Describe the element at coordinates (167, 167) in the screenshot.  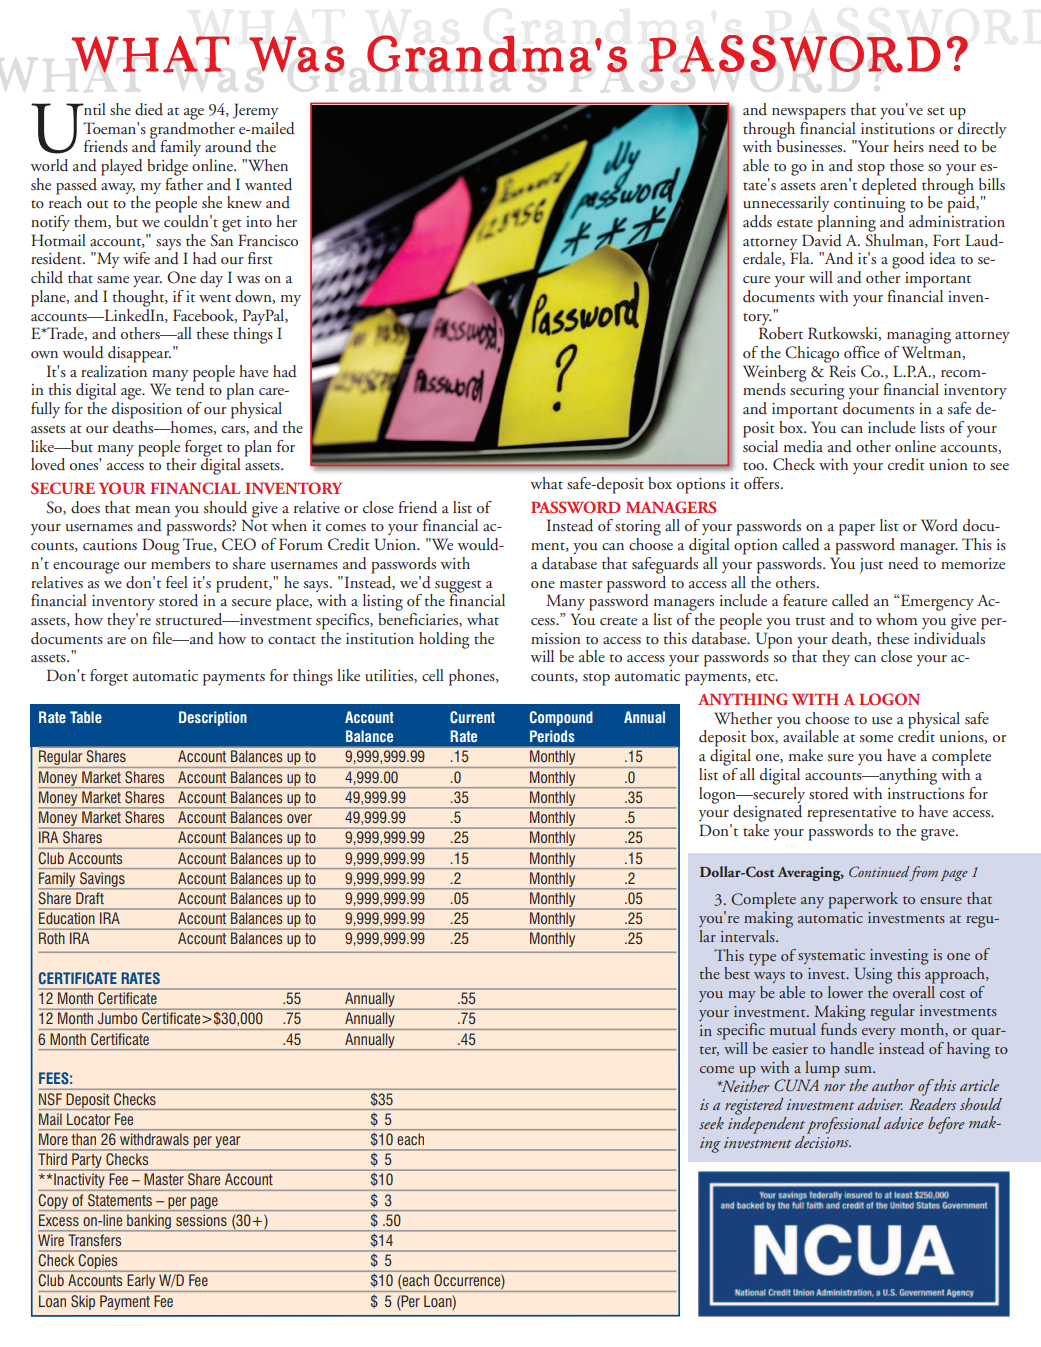
I see `bridge` at that location.
